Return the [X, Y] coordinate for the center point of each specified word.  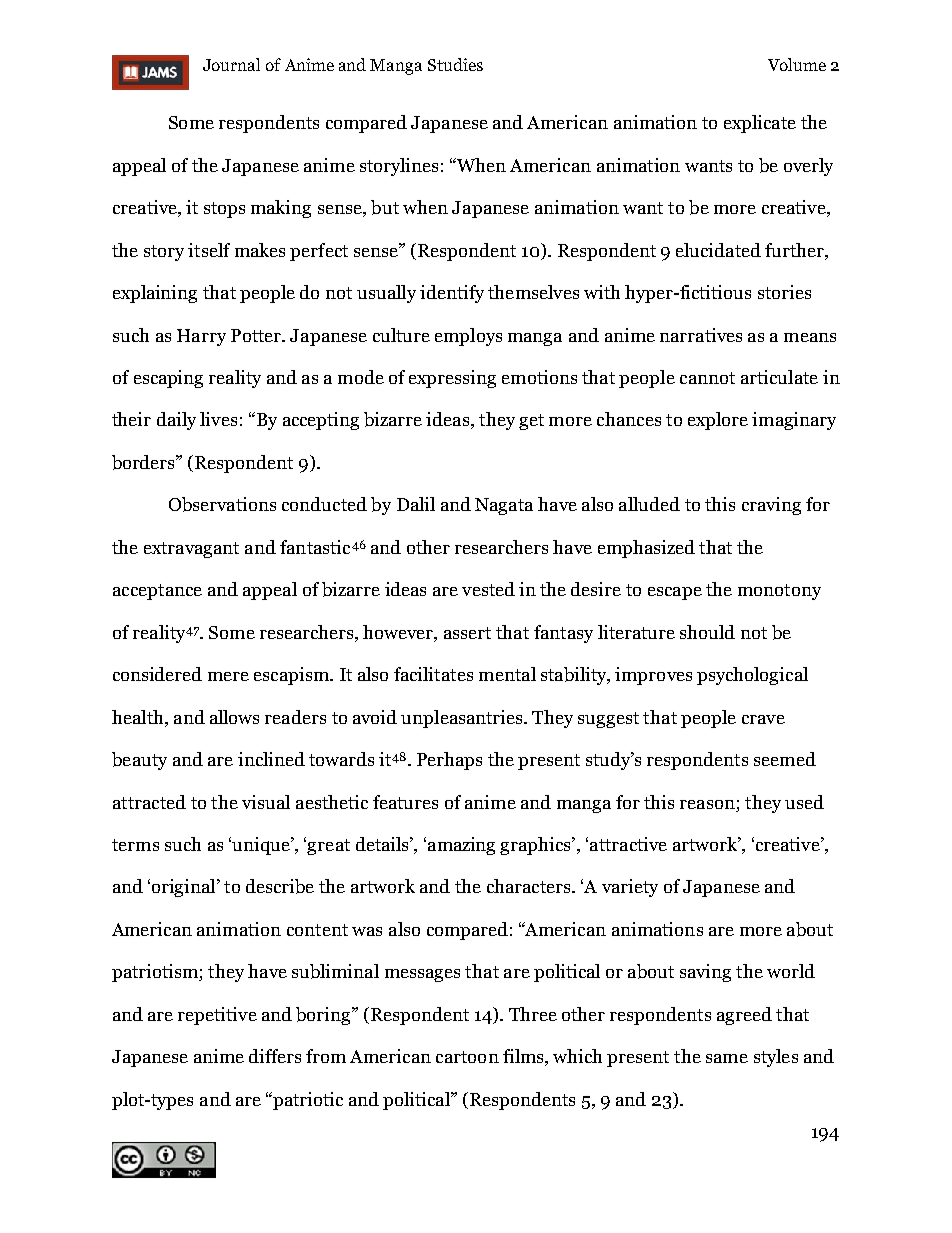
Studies [455, 64]
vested [488, 589]
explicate [760, 124]
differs [275, 1056]
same [727, 1058]
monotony [779, 592]
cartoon [467, 1057]
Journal [231, 64]
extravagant [191, 550]
